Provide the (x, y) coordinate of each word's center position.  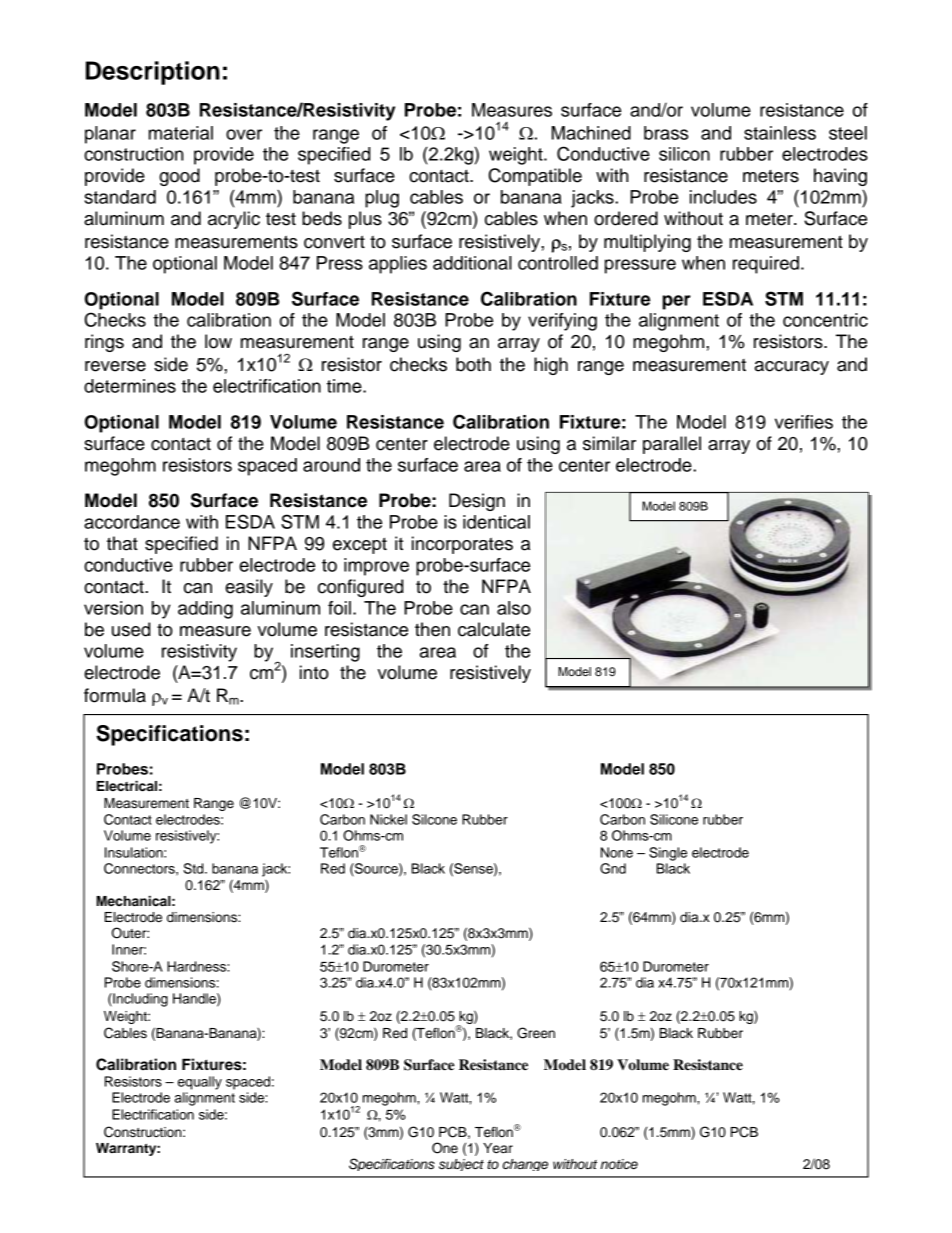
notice (619, 1164)
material (181, 133)
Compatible (535, 177)
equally (200, 1083)
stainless (780, 133)
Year (498, 1148)
